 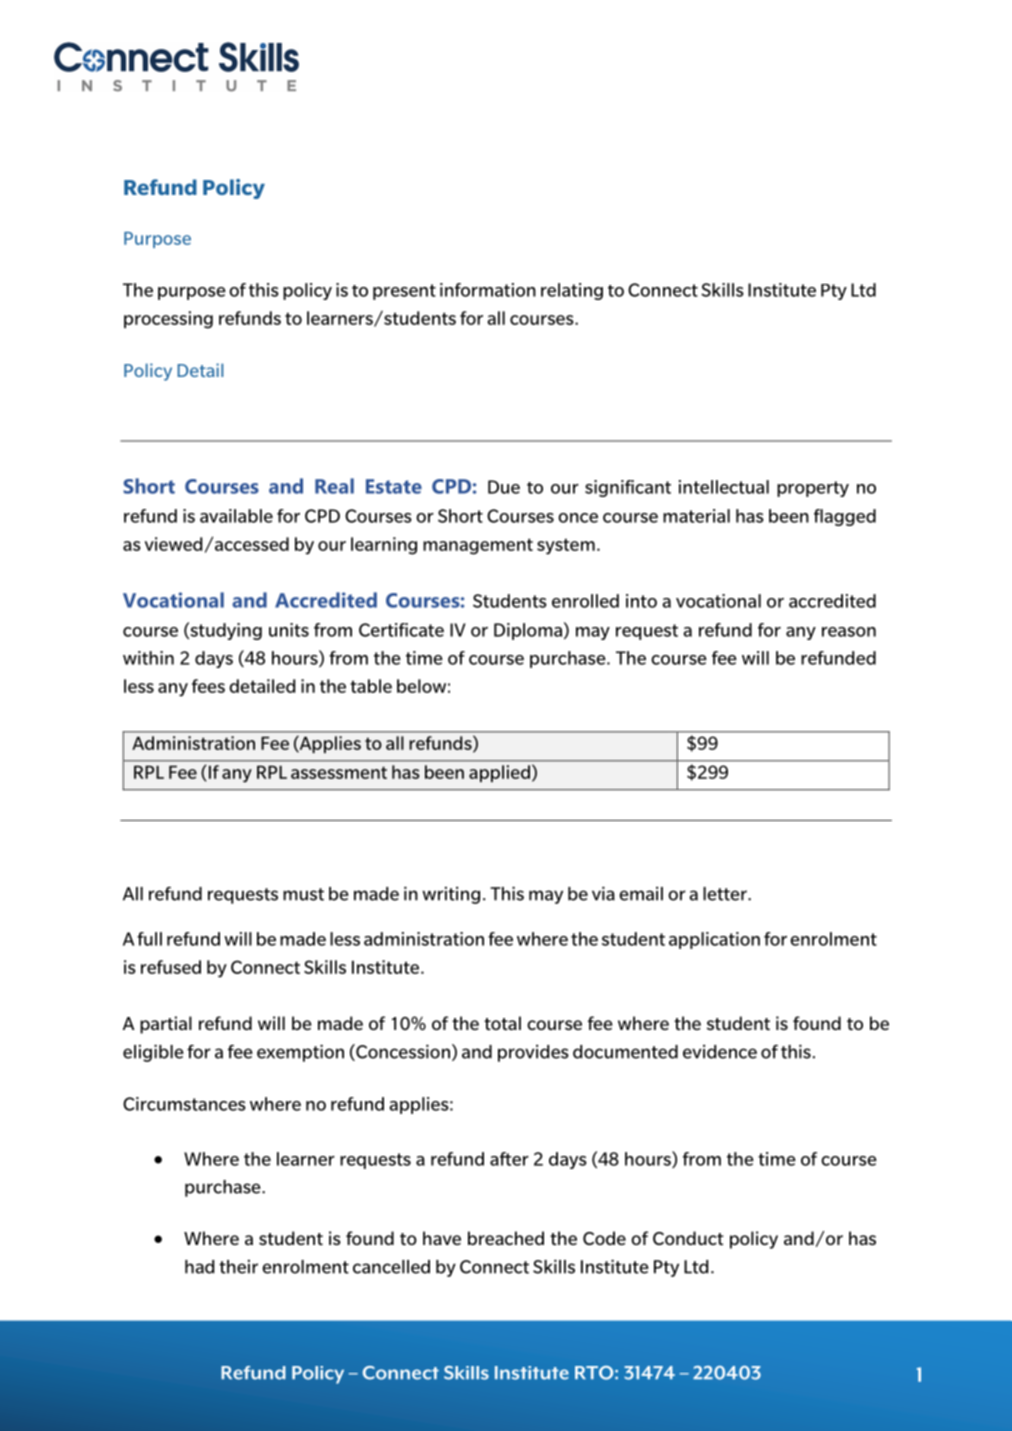 I want to click on partial, so click(x=166, y=1025).
